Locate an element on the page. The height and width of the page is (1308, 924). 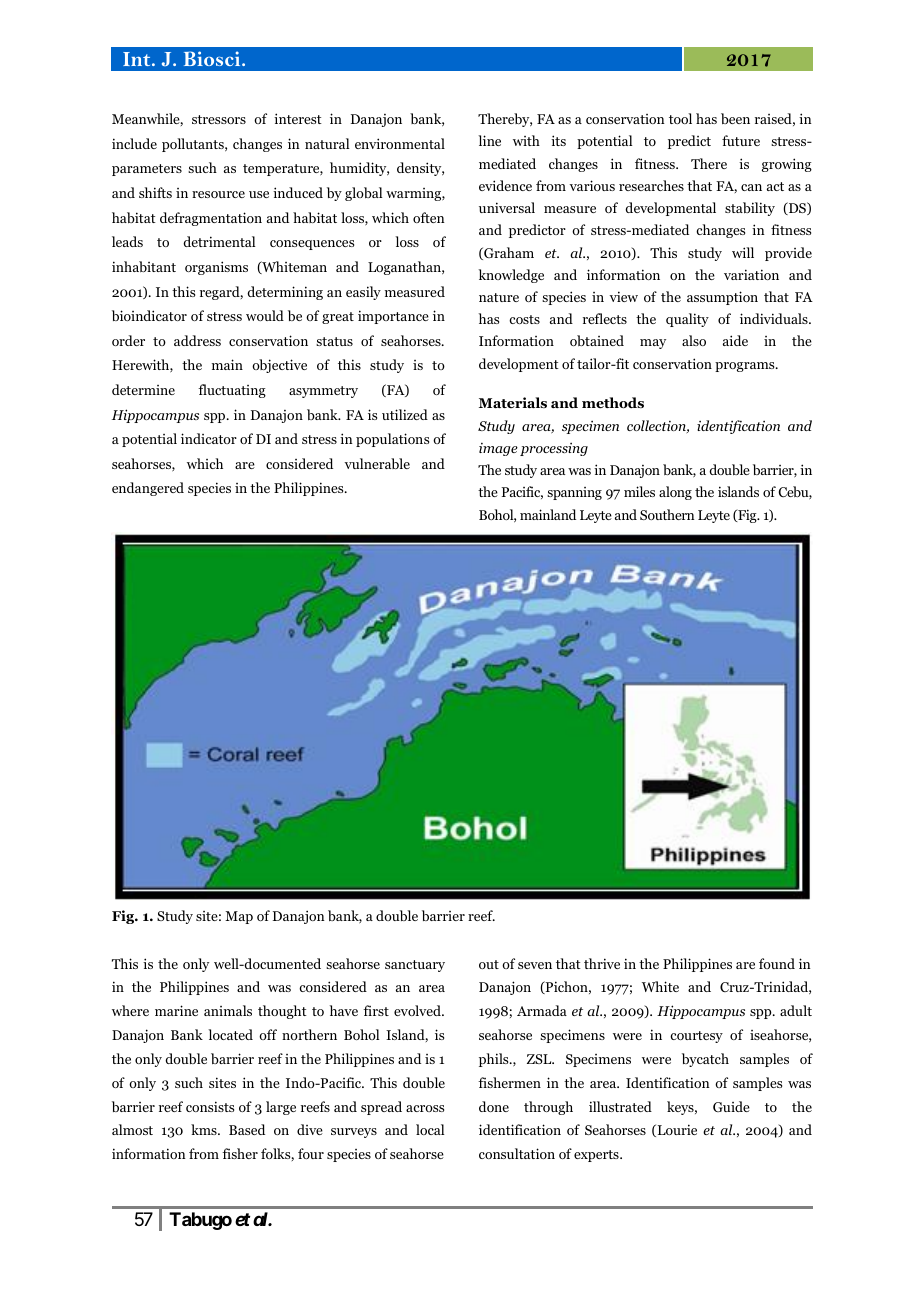
resource is located at coordinates (218, 194).
